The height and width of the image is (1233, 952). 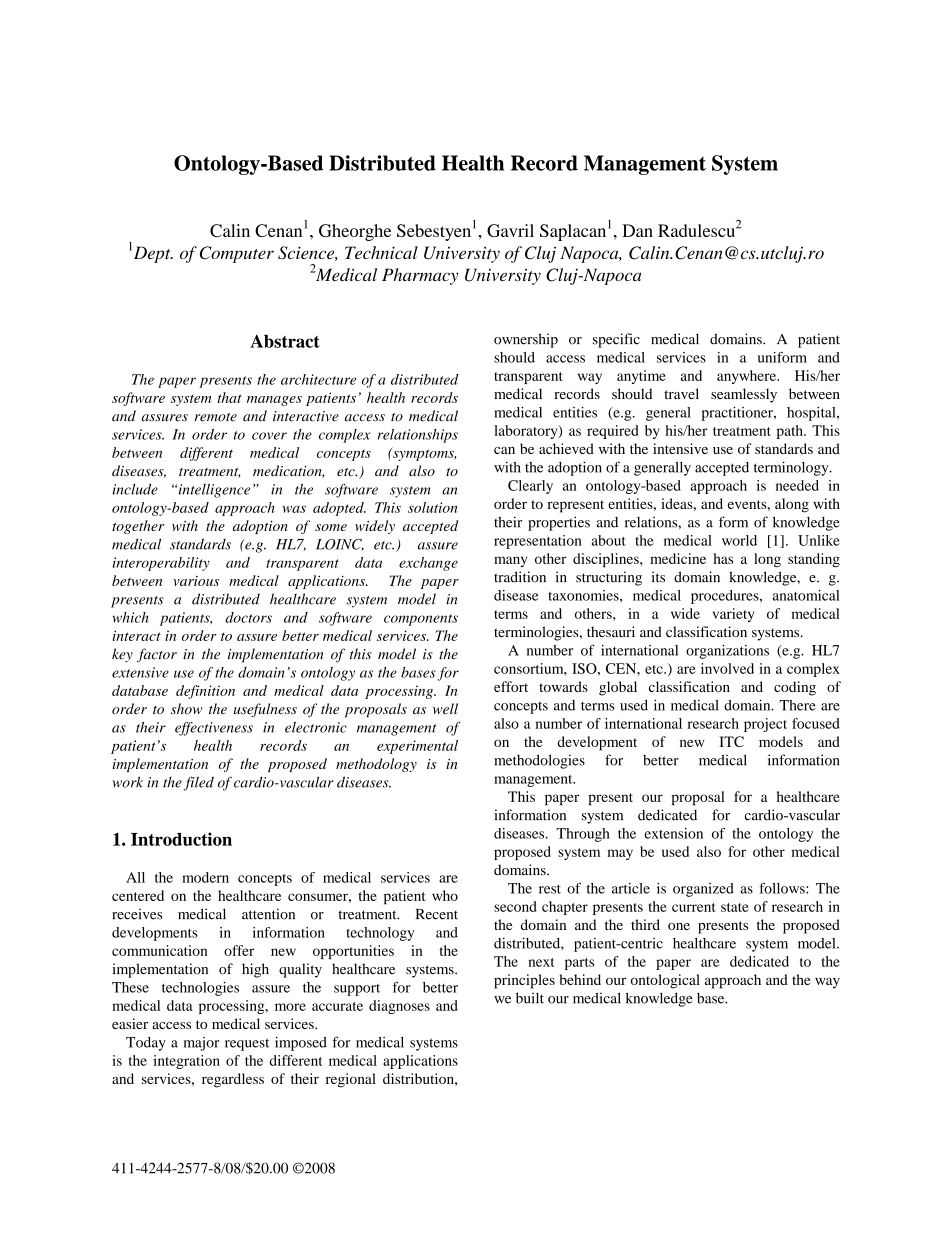 I want to click on Introduction, so click(x=181, y=839).
